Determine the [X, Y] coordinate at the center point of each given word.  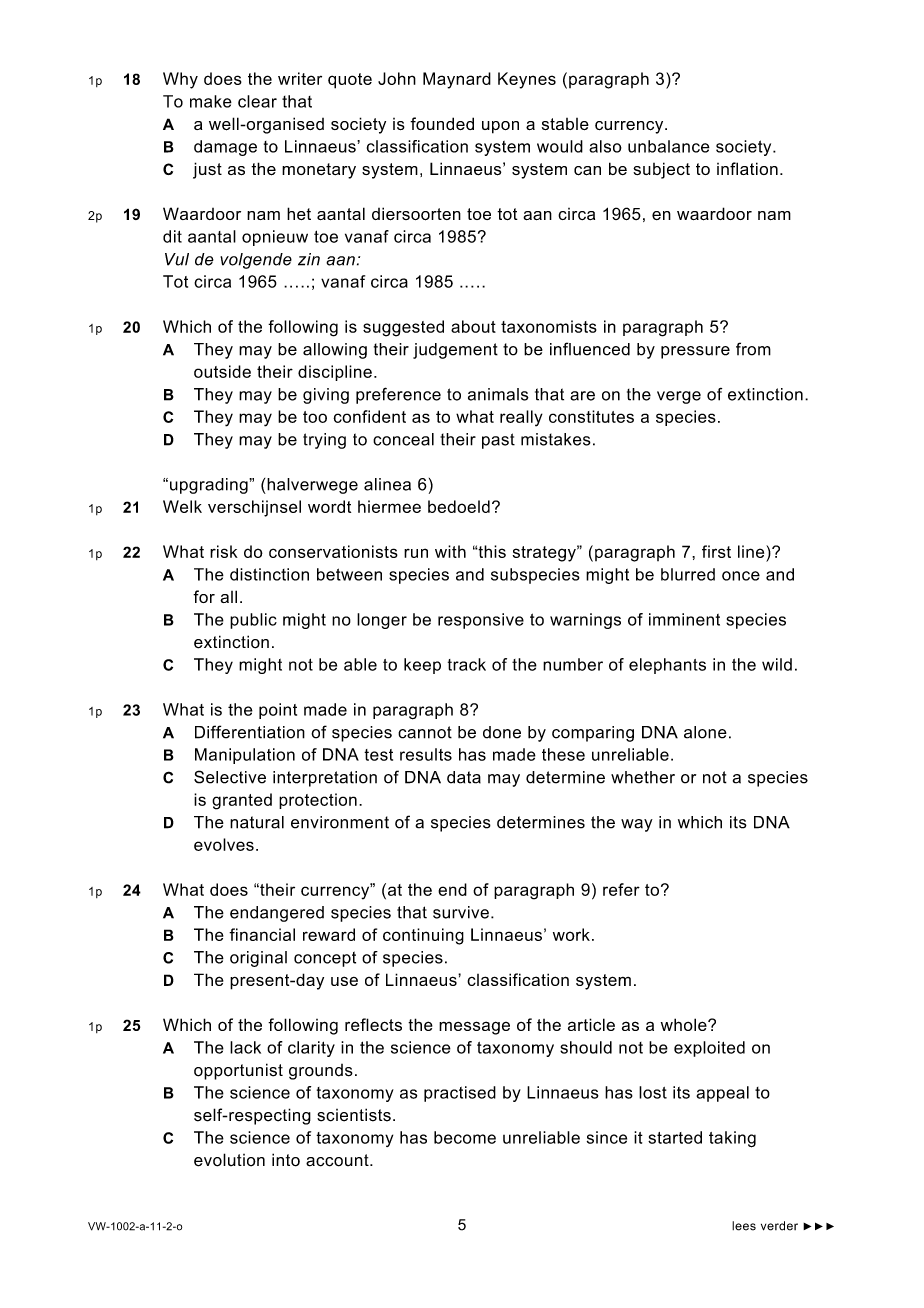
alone [705, 732]
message [474, 1028]
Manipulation [245, 756]
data [464, 777]
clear [257, 101]
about [473, 326]
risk [224, 551]
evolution [229, 1160]
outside [222, 371]
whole [685, 1024]
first [716, 551]
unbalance [669, 146]
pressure [695, 352]
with [450, 551]
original [258, 959]
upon [500, 127]
